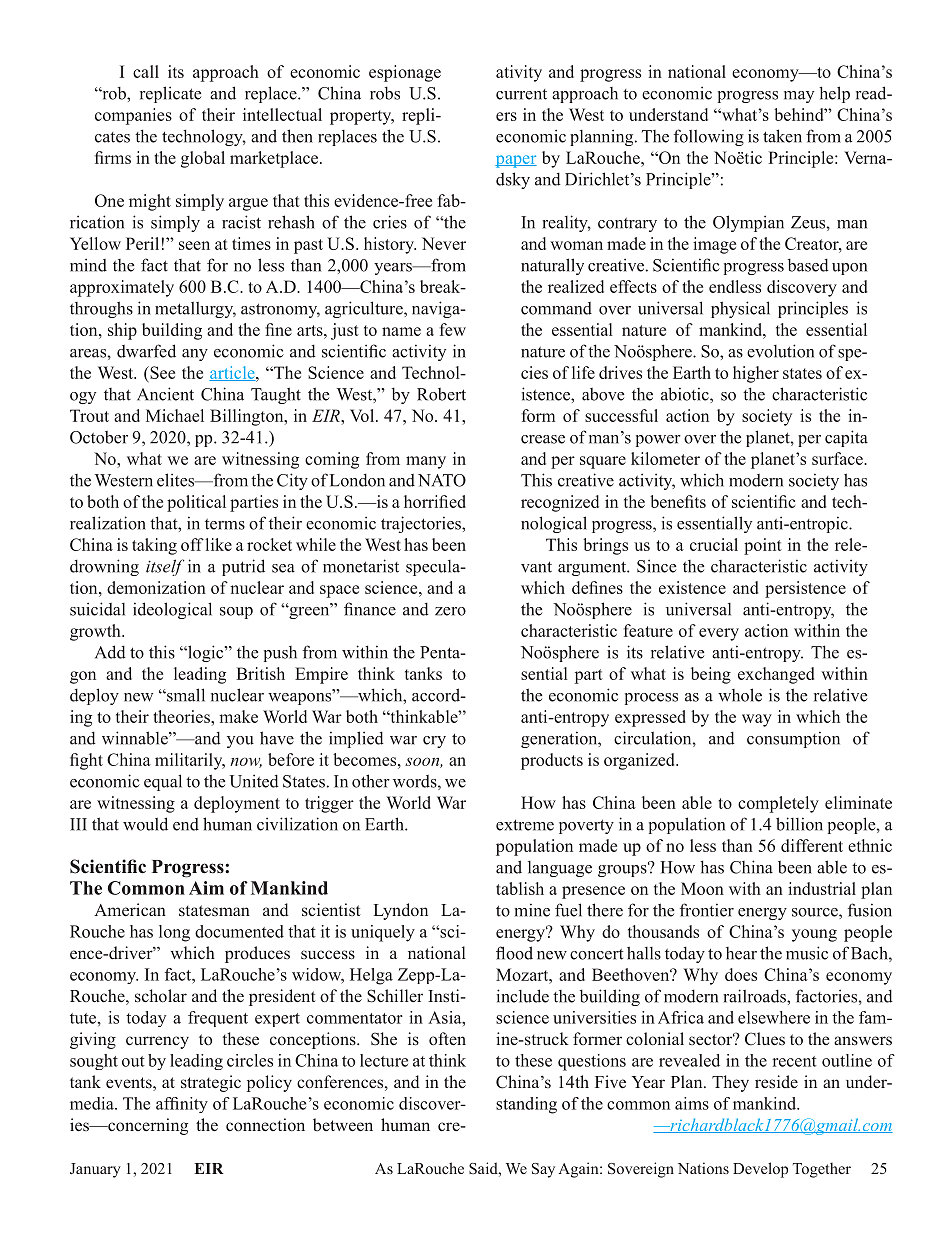 Image resolution: width=952 pixels, height=1250 pixels. What do you see at coordinates (521, 94) in the image?
I see `current` at bounding box center [521, 94].
